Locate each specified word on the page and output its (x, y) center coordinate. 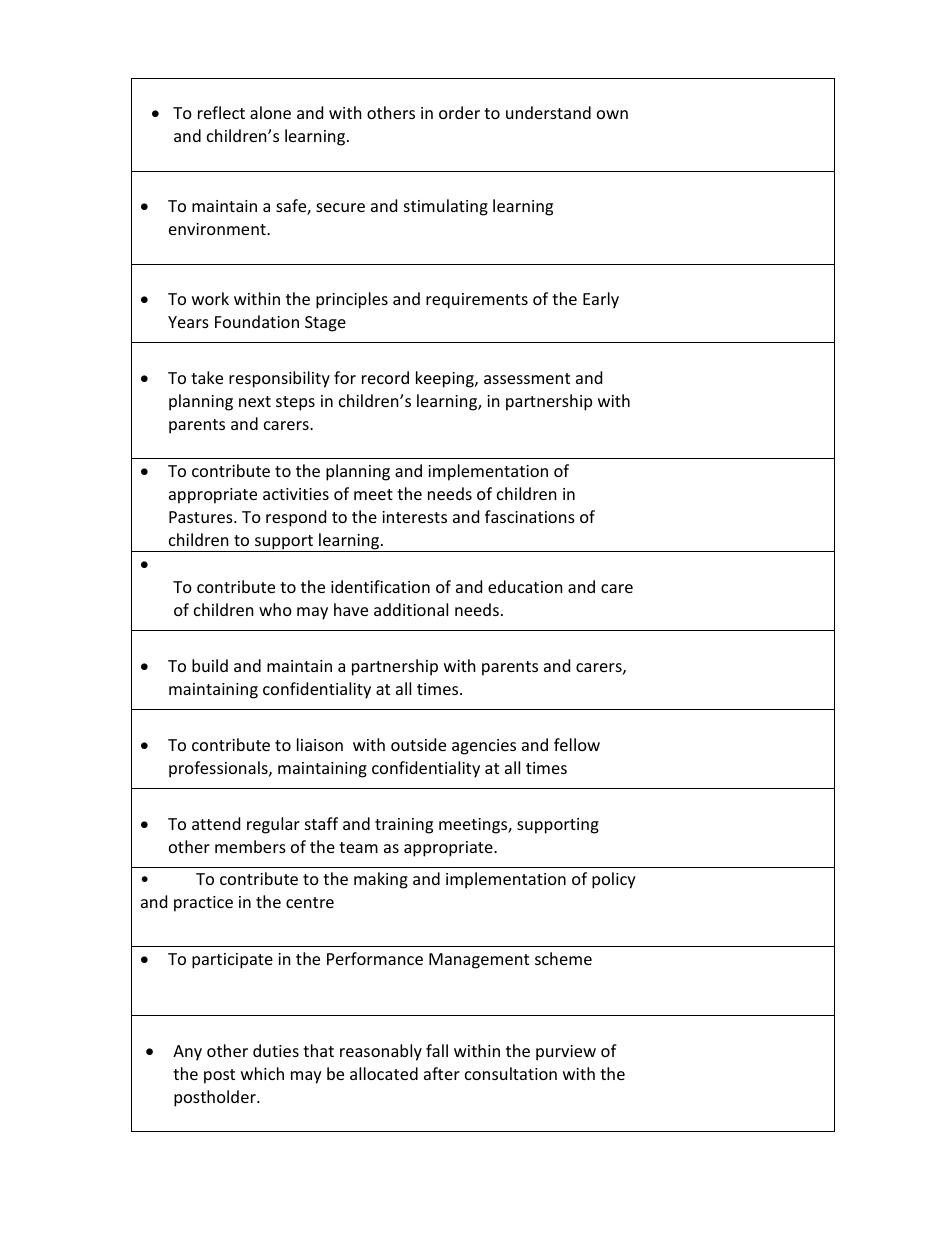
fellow (577, 744)
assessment (527, 378)
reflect (221, 112)
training (404, 826)
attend (216, 823)
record (385, 377)
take (207, 377)
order (459, 112)
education (525, 586)
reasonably (381, 1052)
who (275, 609)
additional (411, 609)
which (262, 1073)
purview (566, 1053)
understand (548, 112)
